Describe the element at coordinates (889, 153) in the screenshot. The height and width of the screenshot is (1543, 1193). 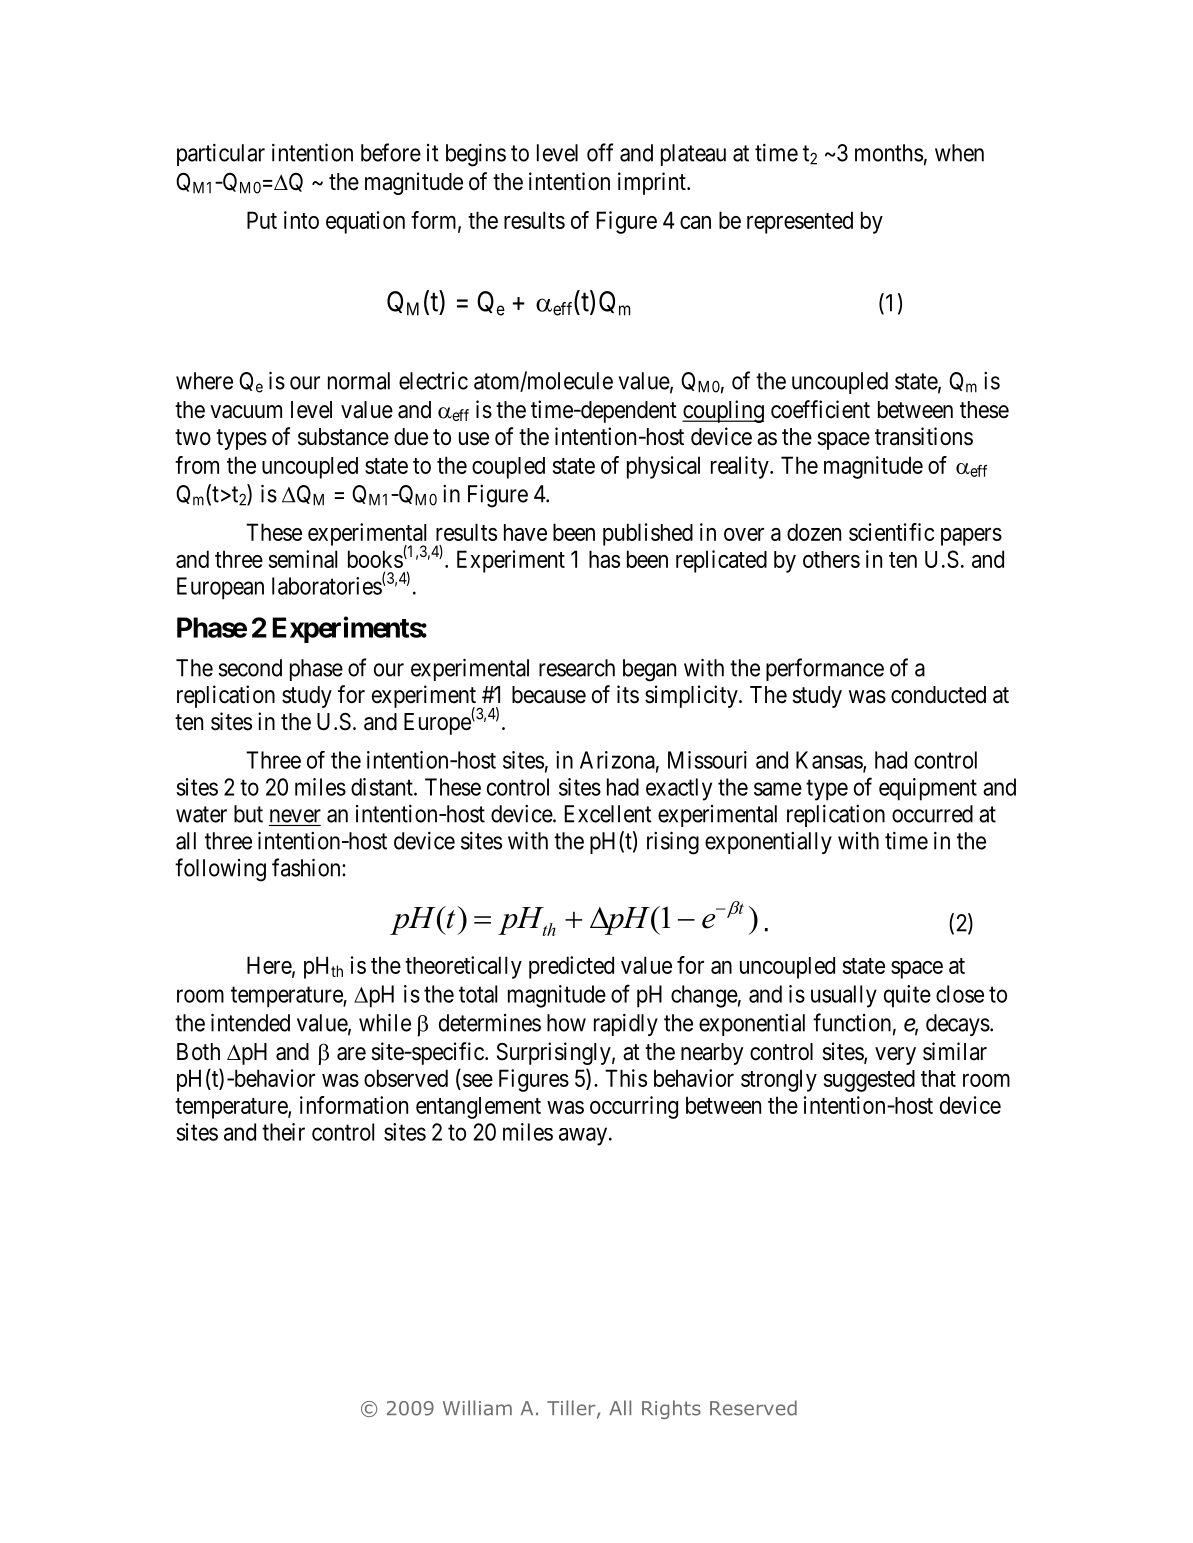
I see `months` at that location.
